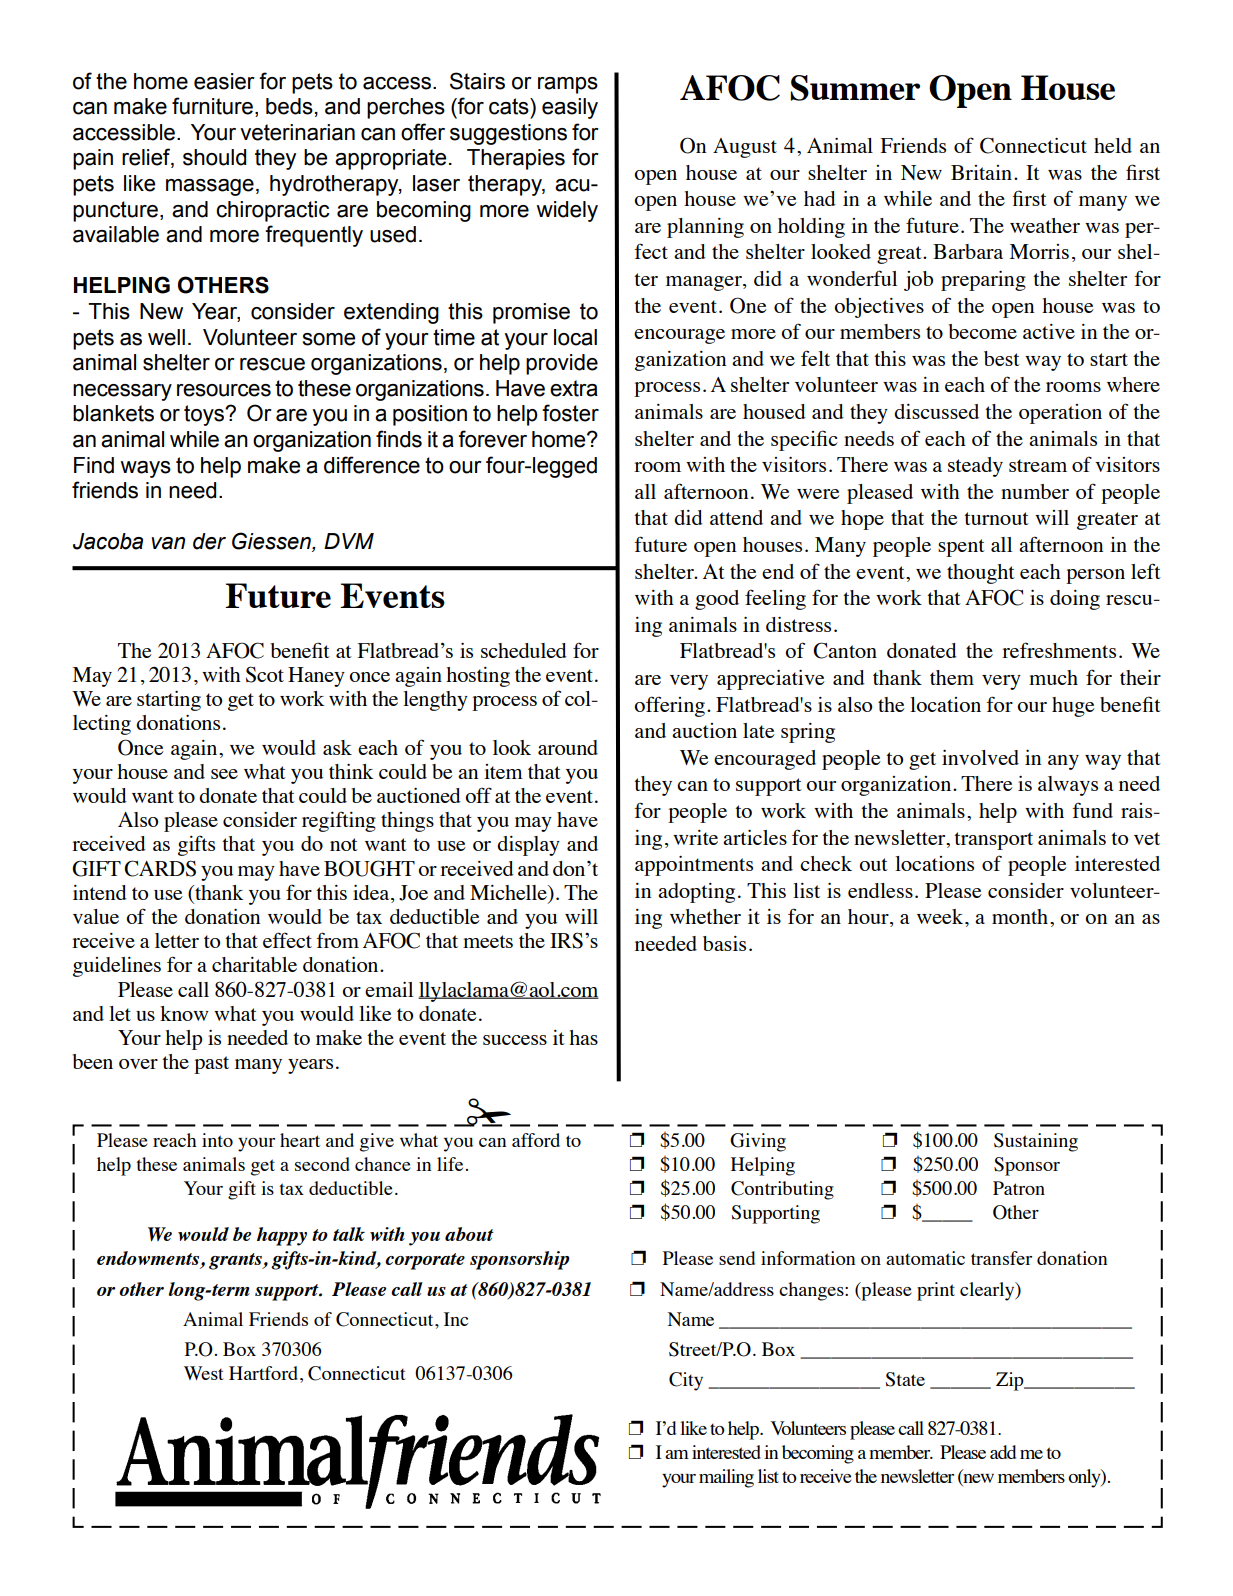 This screenshot has width=1233, height=1596. What do you see at coordinates (204, 1373) in the screenshot?
I see `West` at bounding box center [204, 1373].
